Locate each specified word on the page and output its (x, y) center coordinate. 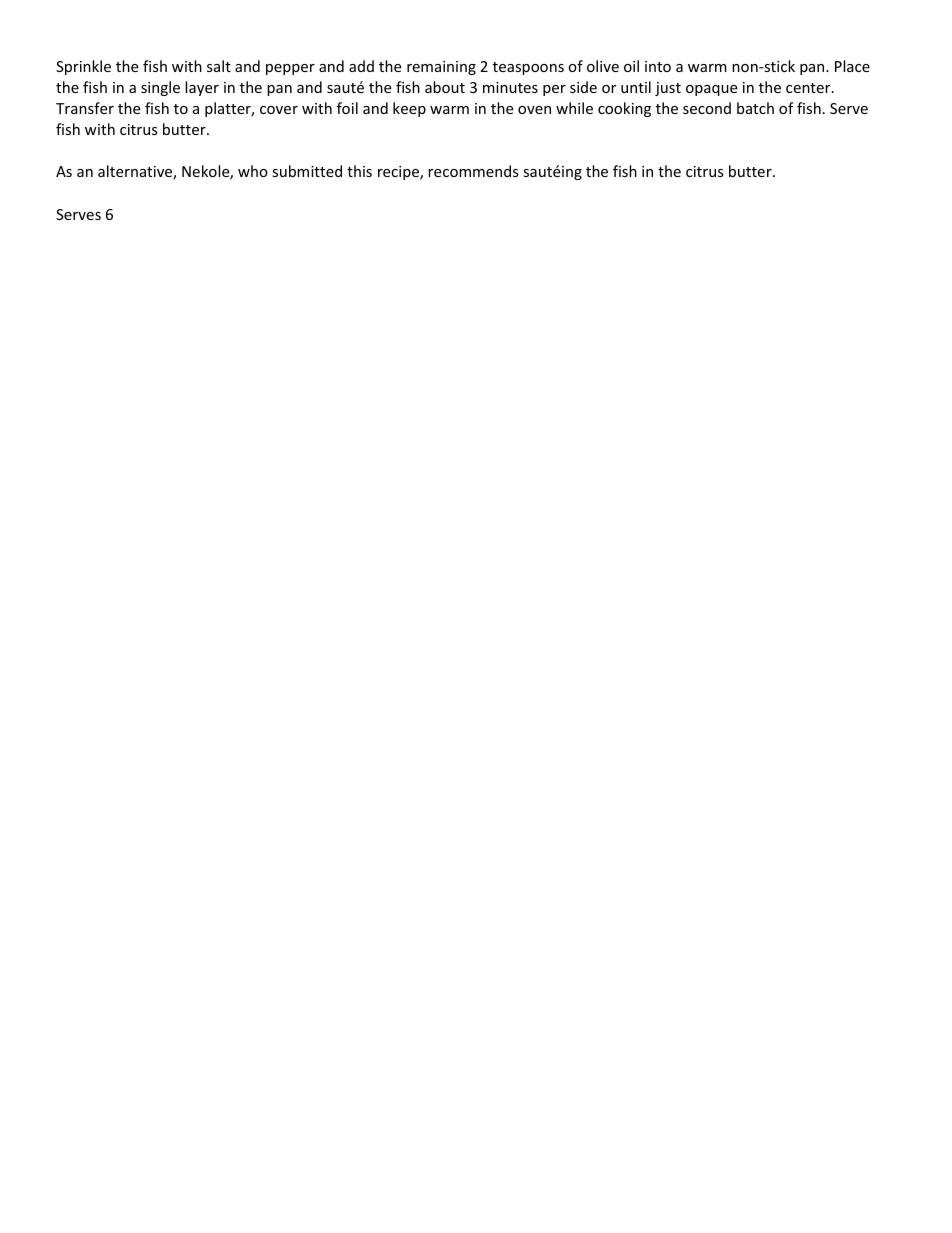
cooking (624, 109)
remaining (441, 68)
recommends (473, 171)
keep (409, 109)
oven (534, 110)
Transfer (85, 108)
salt (219, 66)
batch (755, 108)
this (359, 171)
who (253, 171)
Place (852, 66)
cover (279, 110)
